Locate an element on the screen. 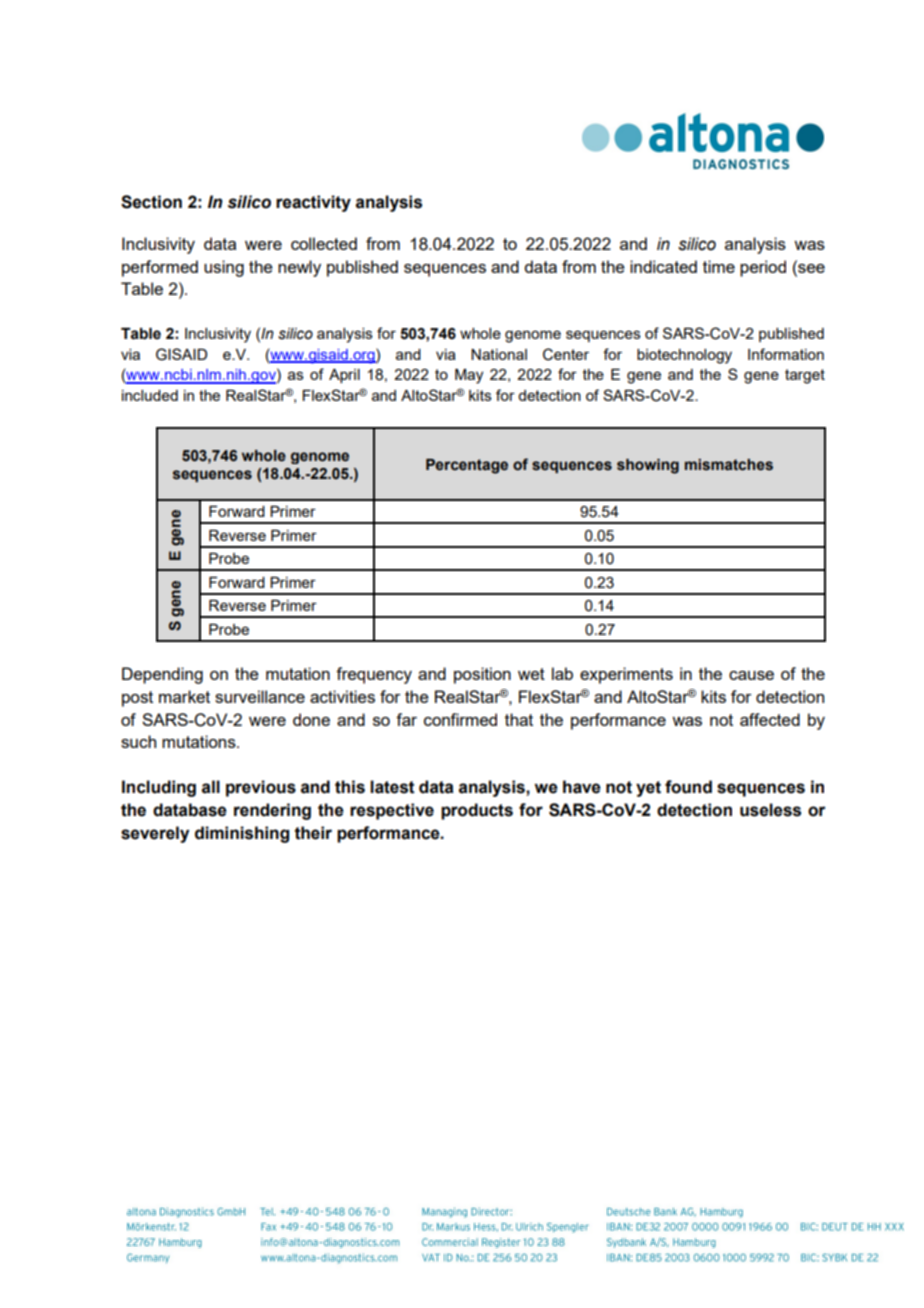 This screenshot has width=924, height=1308. included is located at coordinates (150, 395).
